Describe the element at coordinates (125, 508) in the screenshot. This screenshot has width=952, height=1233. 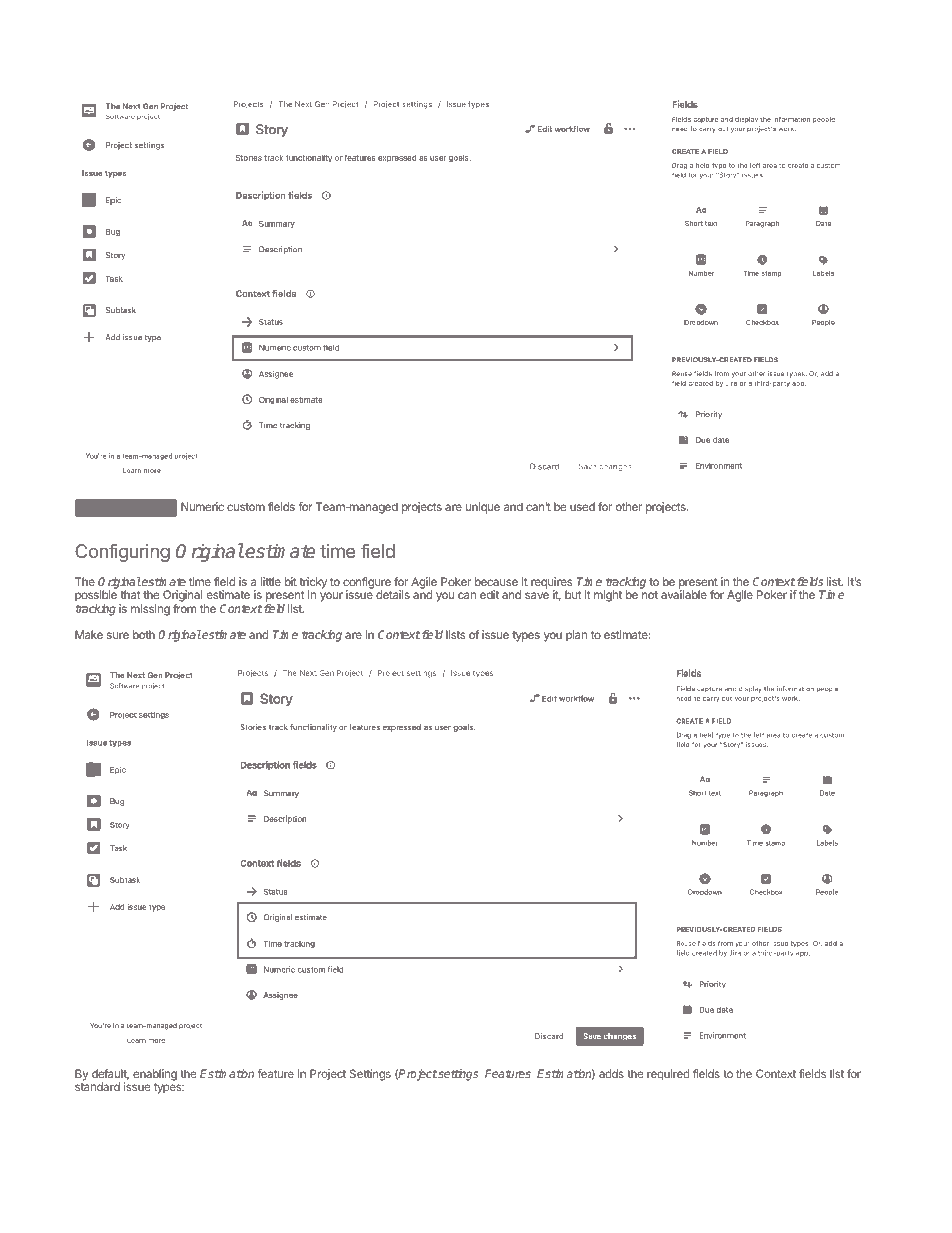
I see `NOTE` at that location.
